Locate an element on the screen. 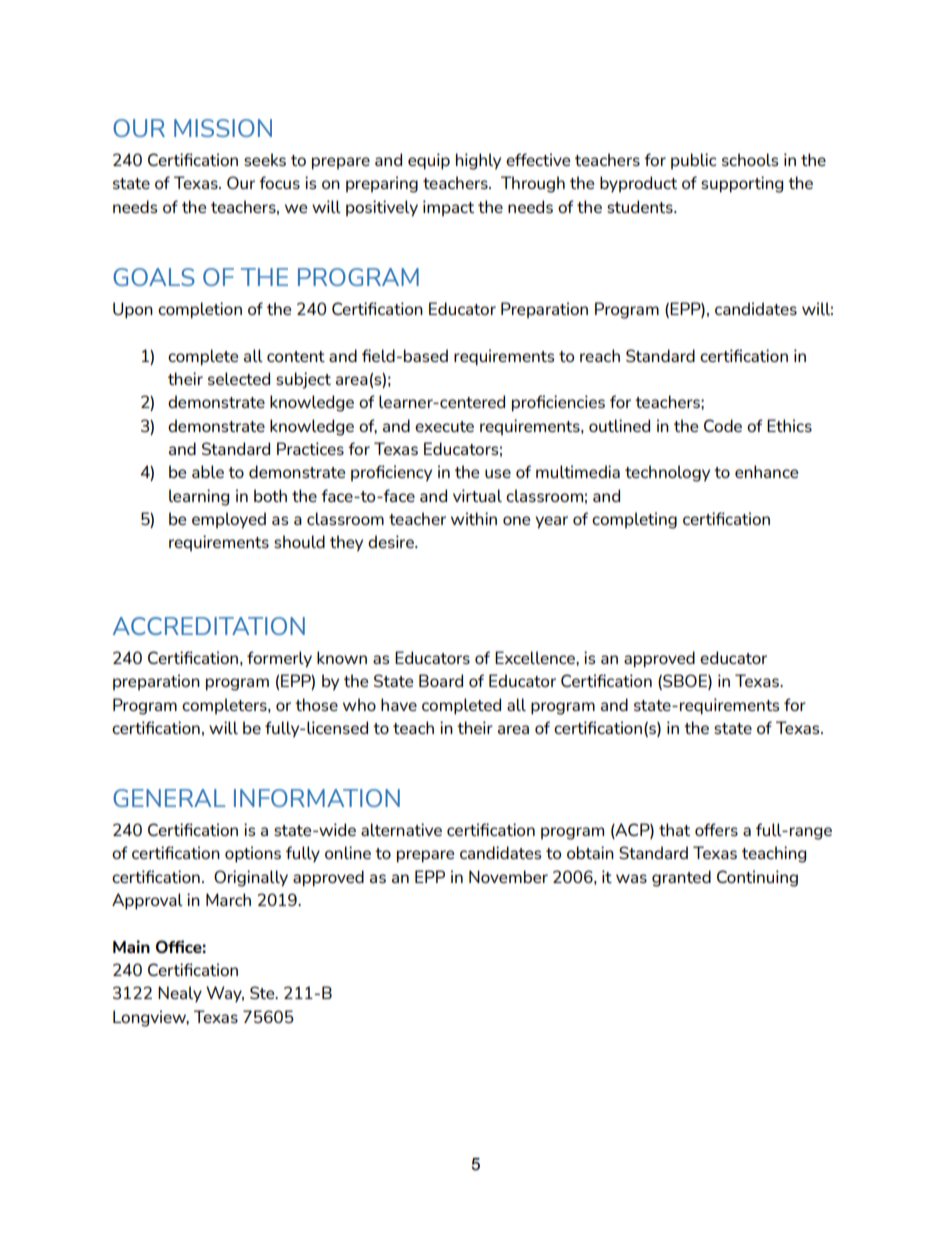  highly is located at coordinates (478, 161).
